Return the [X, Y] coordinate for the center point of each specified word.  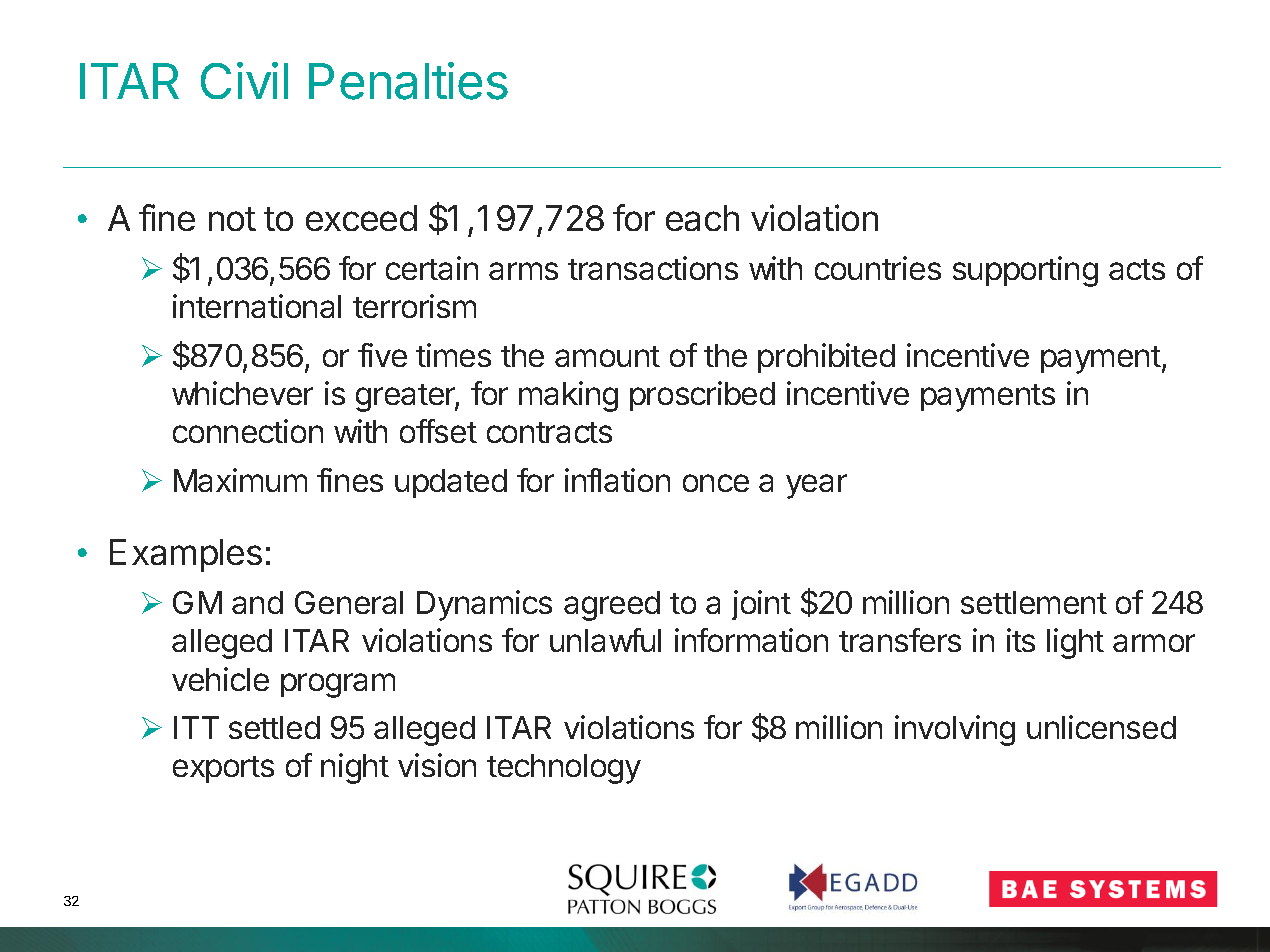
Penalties [408, 81]
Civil [244, 80]
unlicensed [1101, 727]
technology [564, 769]
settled [274, 727]
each [702, 218]
